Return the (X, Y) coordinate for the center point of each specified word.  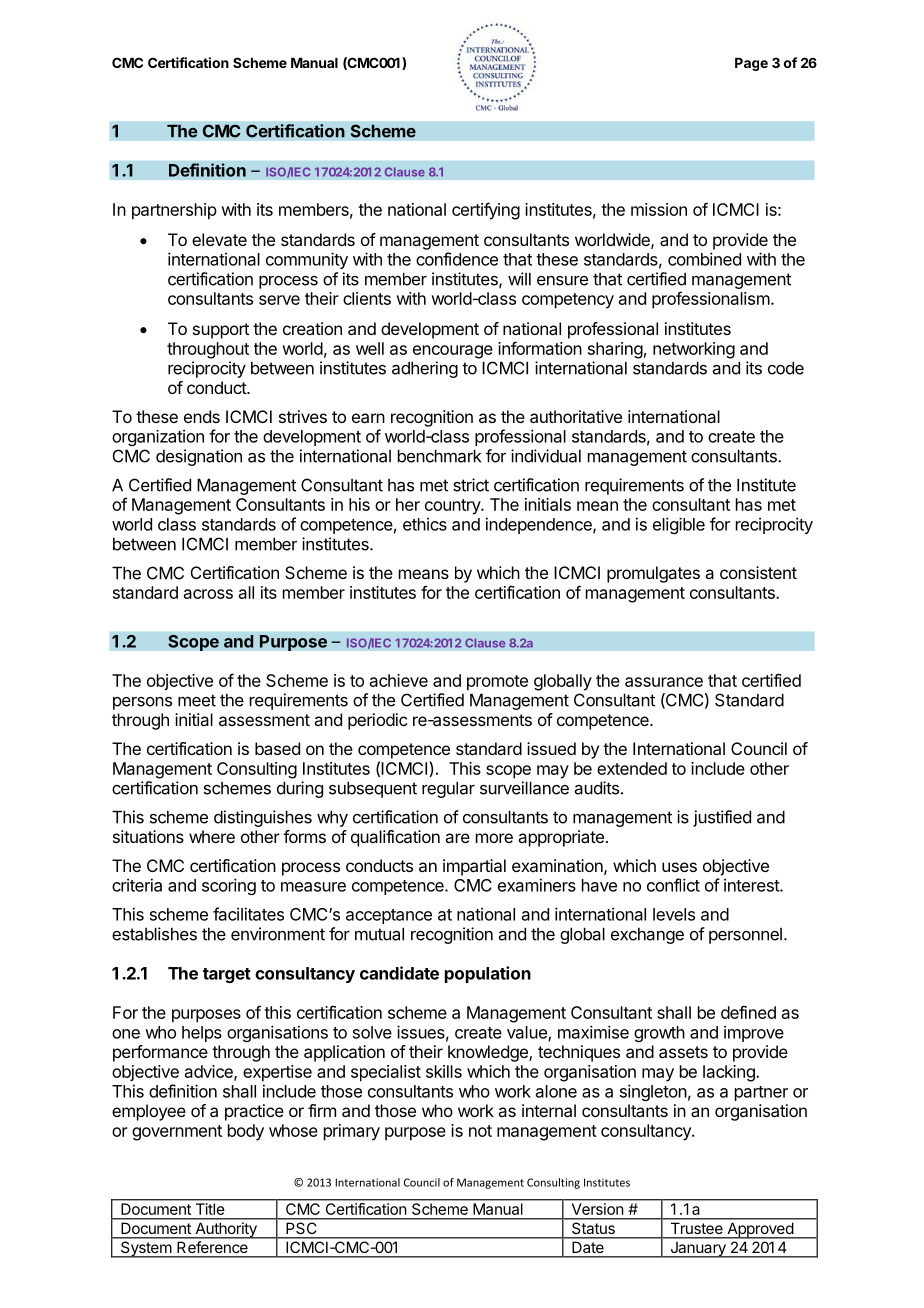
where (212, 836)
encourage (453, 352)
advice (210, 1072)
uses (679, 867)
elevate (219, 239)
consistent (758, 572)
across (208, 594)
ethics (425, 524)
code (786, 368)
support (221, 331)
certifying (486, 211)
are (457, 838)
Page (751, 64)
